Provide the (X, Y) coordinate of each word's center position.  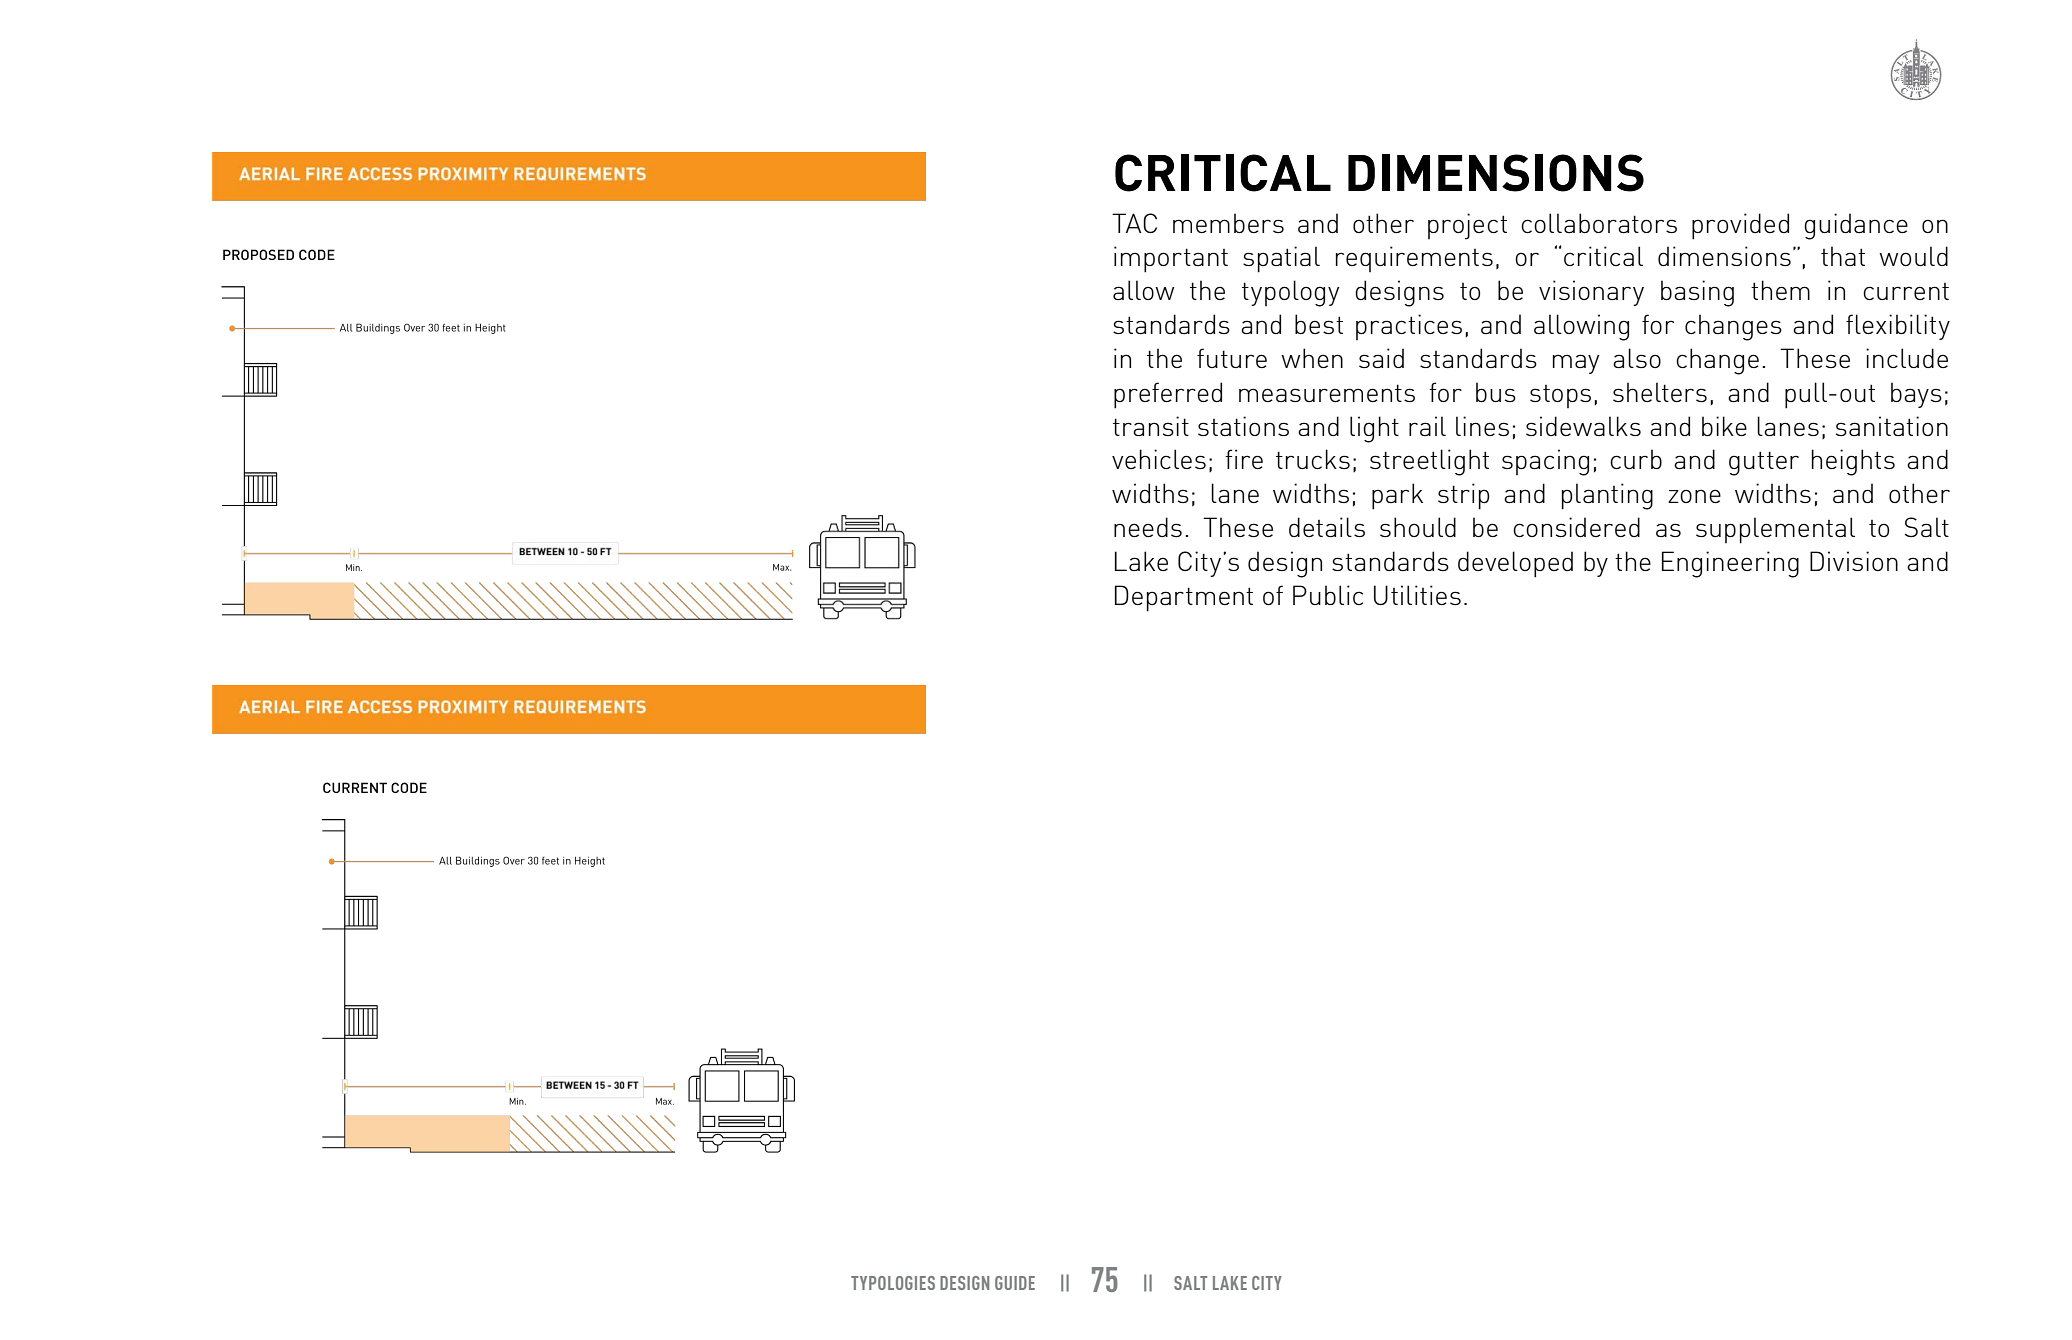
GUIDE (1015, 1283)
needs (1148, 527)
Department (1184, 598)
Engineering (1730, 564)
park (1397, 496)
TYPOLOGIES (893, 1283)
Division (1854, 561)
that (1843, 256)
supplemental (1775, 530)
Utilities (1417, 595)
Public (1328, 595)
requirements (1414, 259)
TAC (1134, 223)
